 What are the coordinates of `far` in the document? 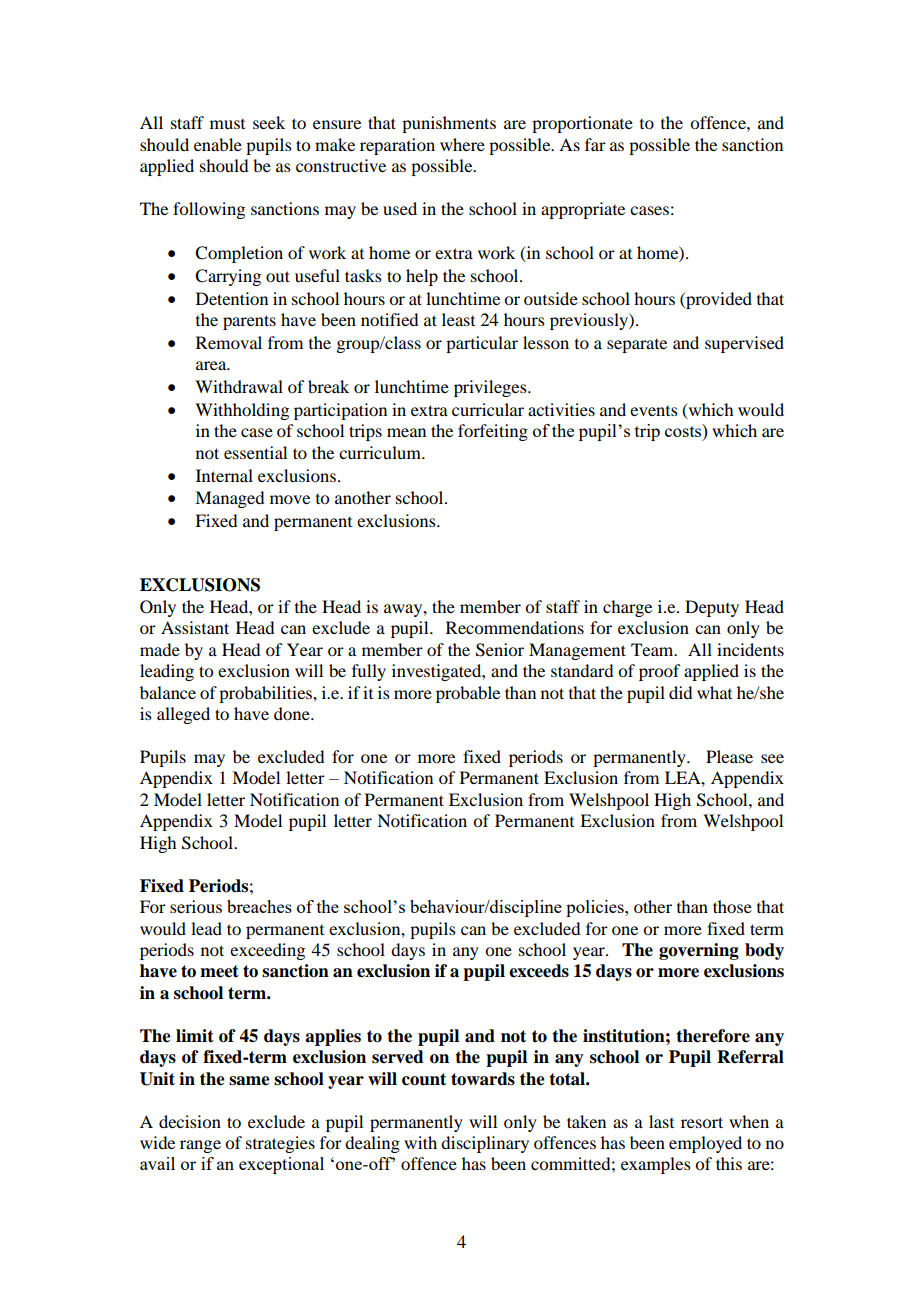 It's located at (595, 144).
